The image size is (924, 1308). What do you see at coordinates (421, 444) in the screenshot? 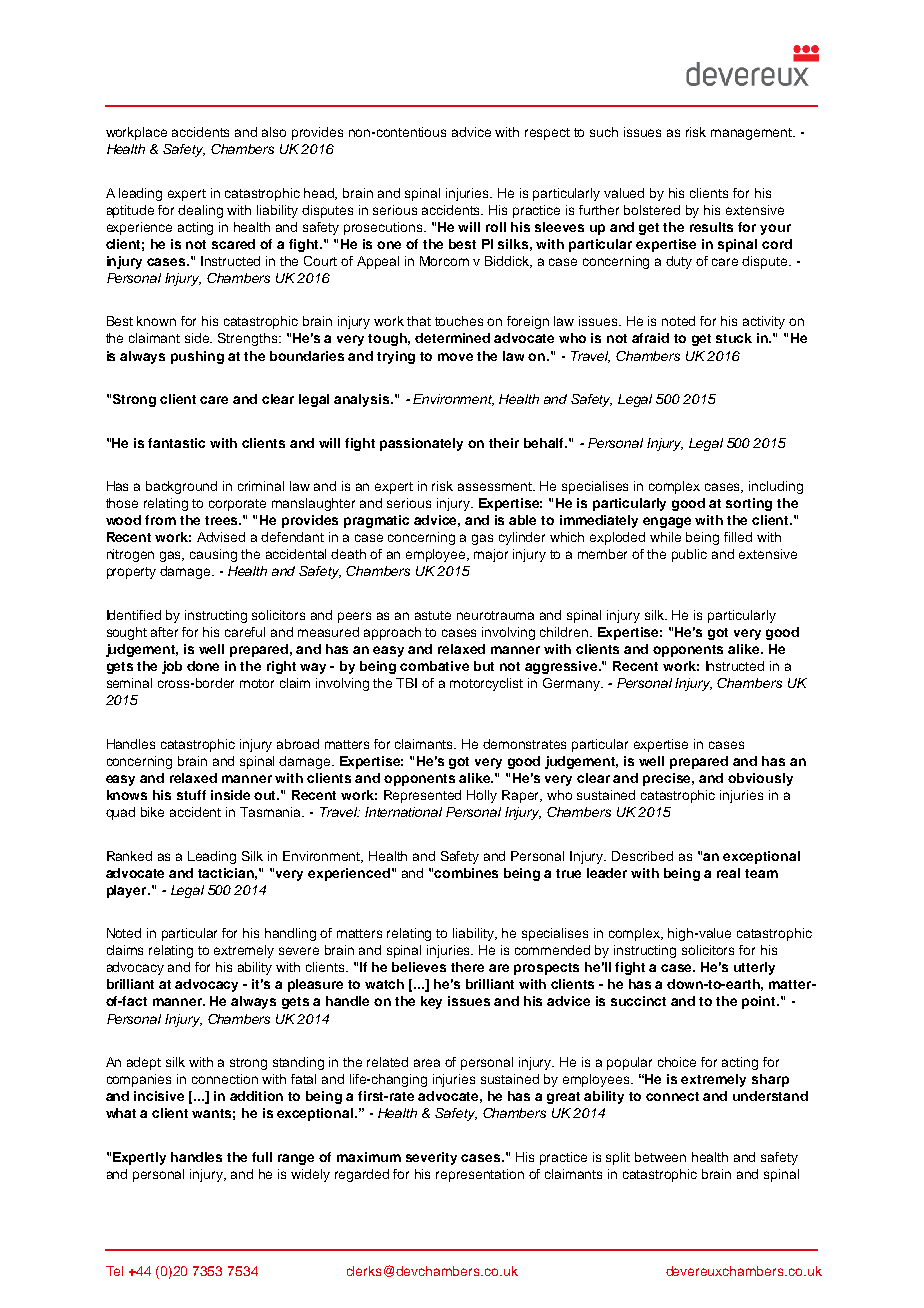
I see `passionately` at bounding box center [421, 444].
